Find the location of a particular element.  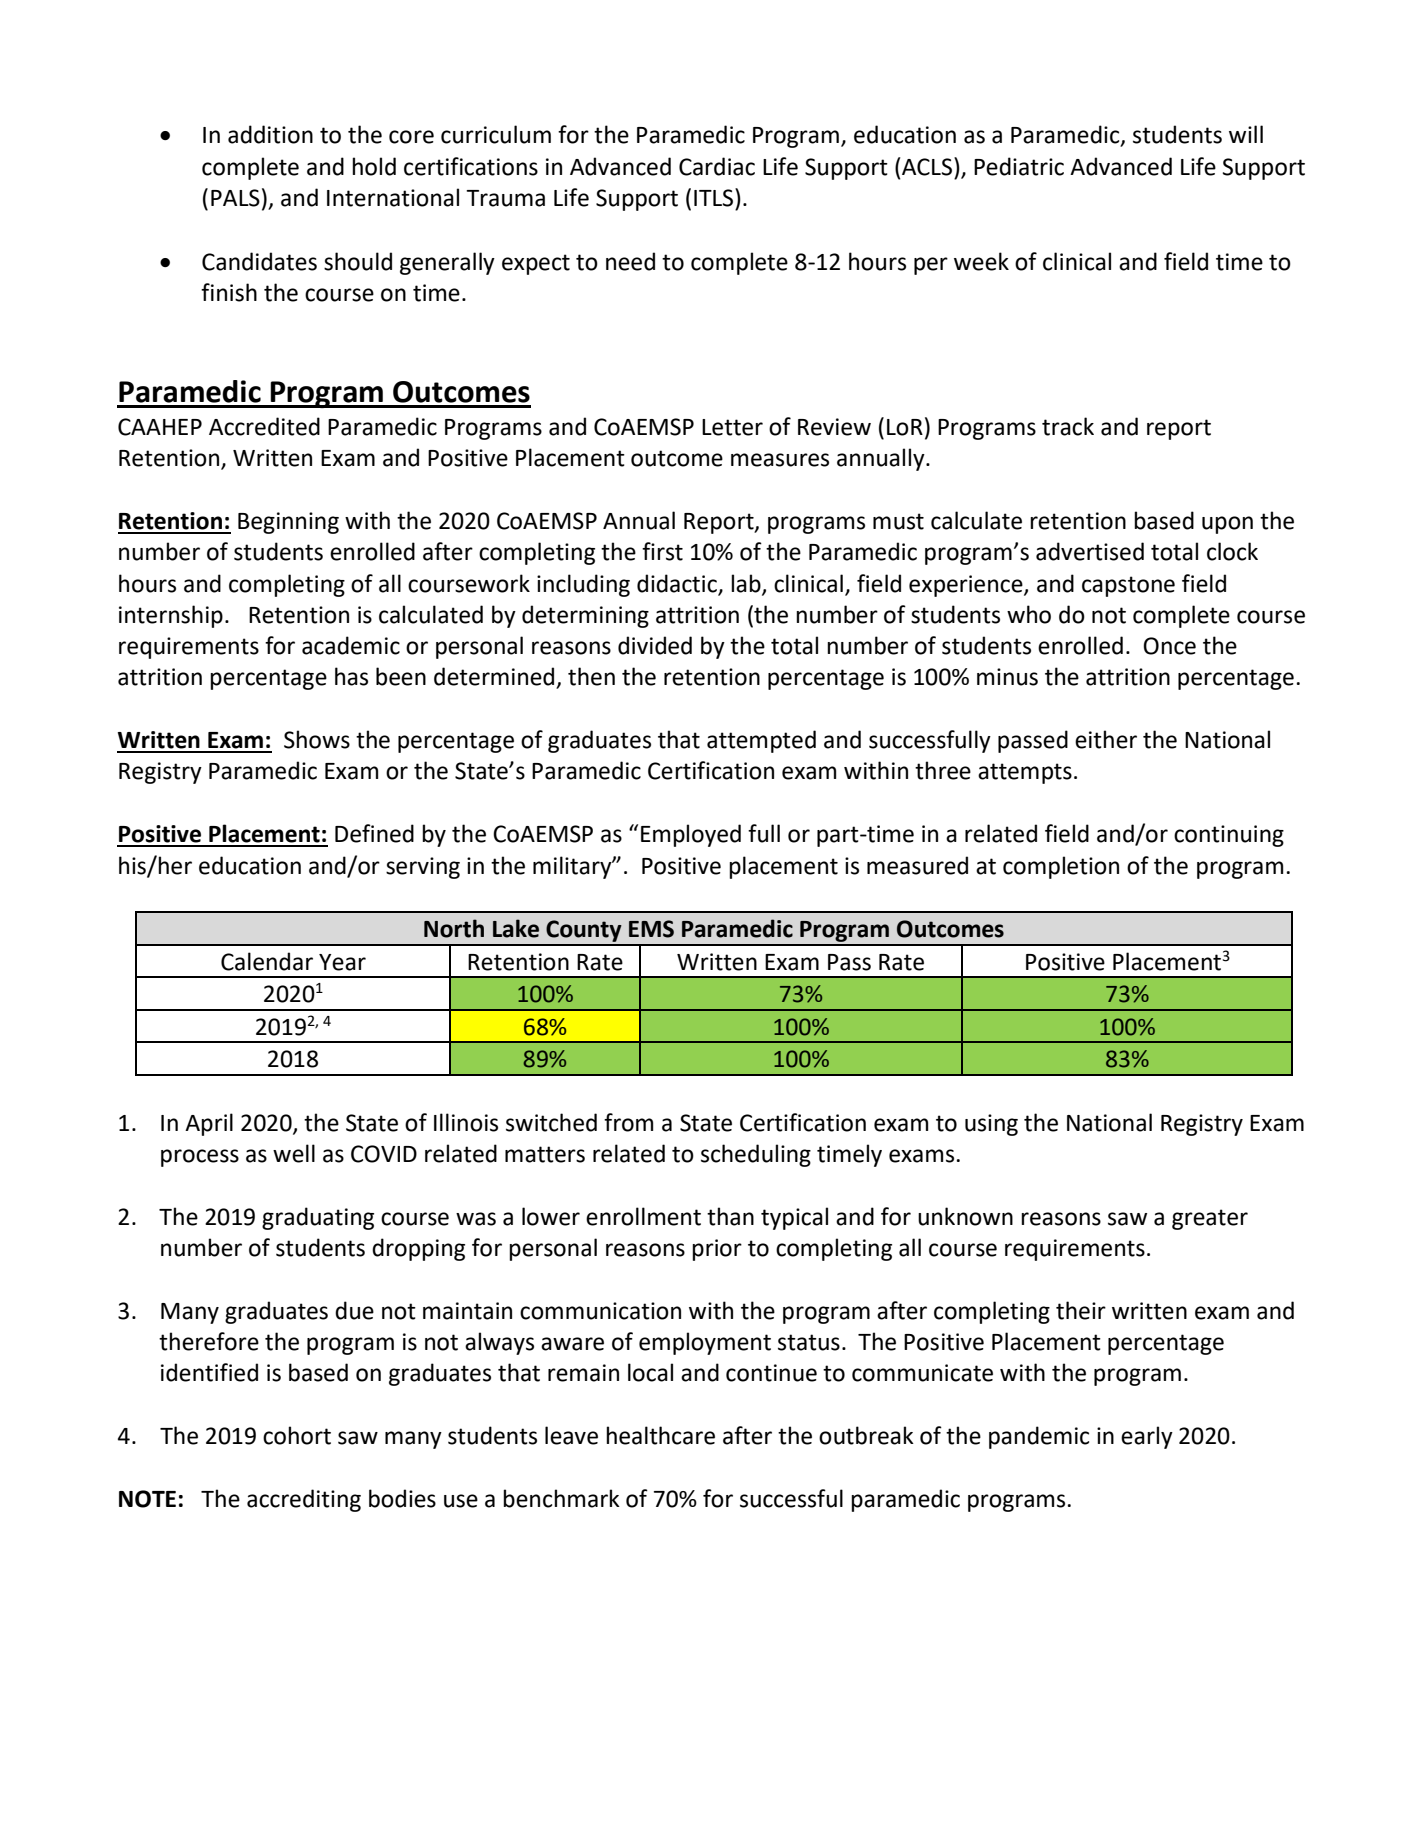

healthcare is located at coordinates (660, 1435).
